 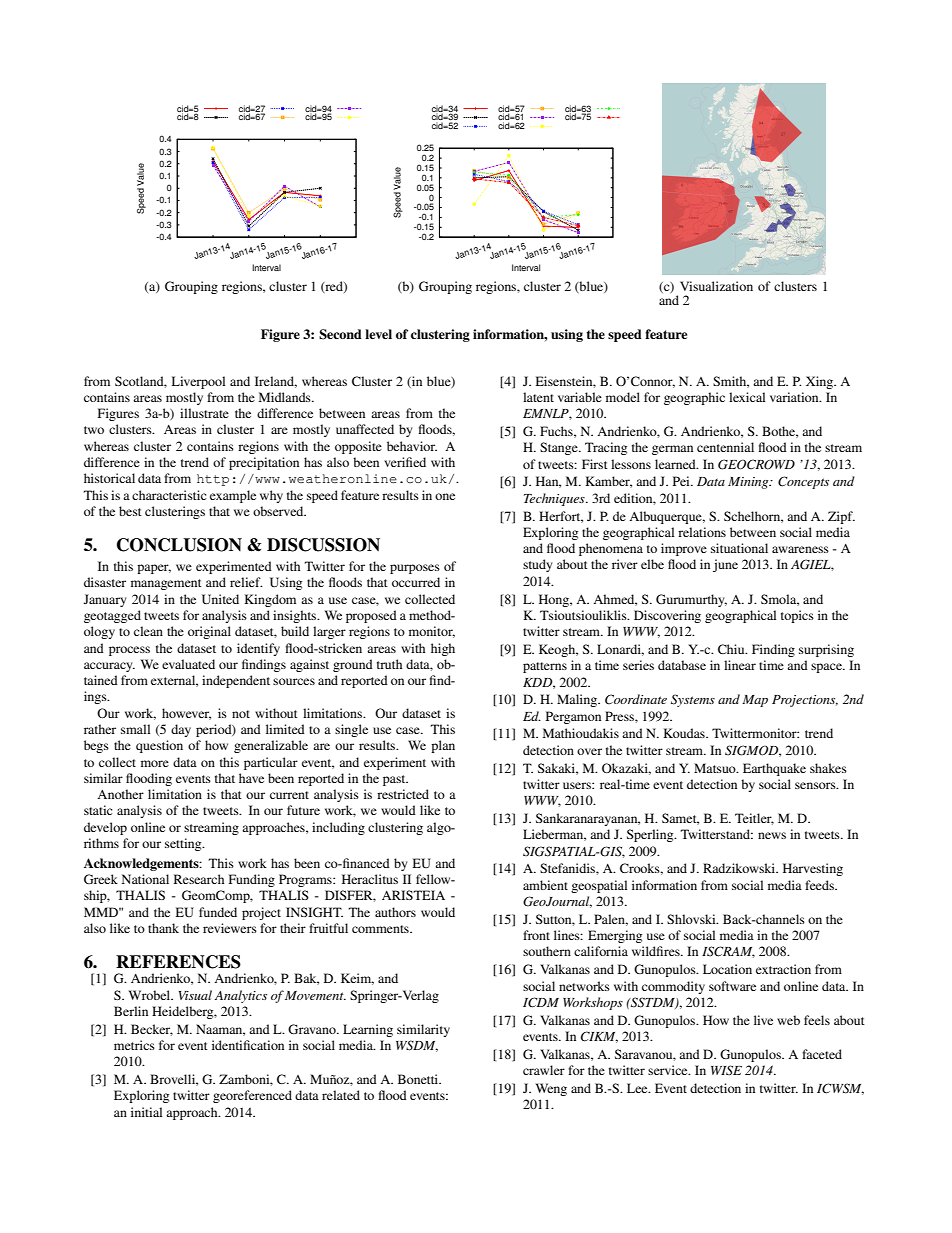 I want to click on illustrate, so click(x=204, y=413).
